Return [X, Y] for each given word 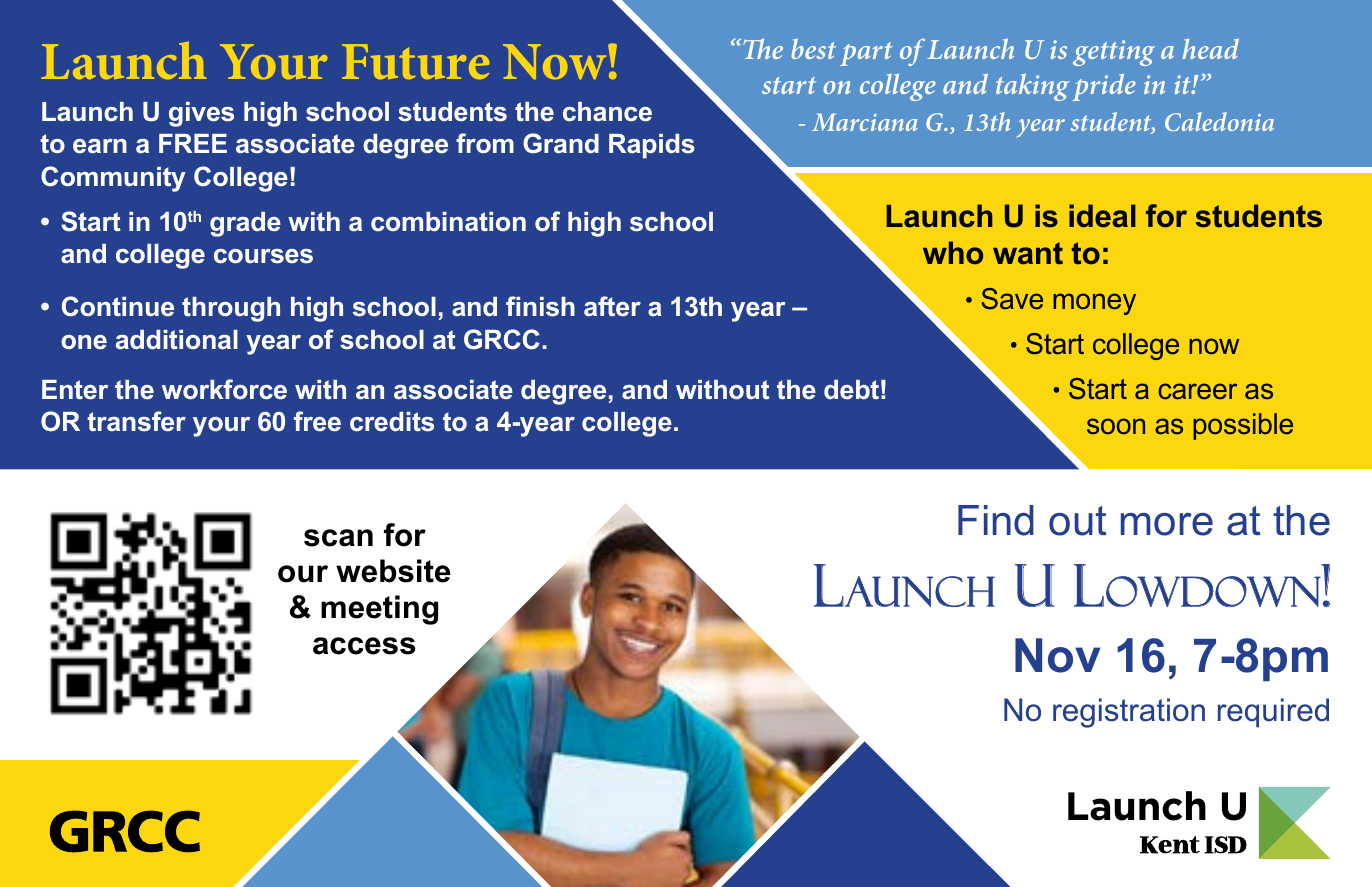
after [612, 306]
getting [1114, 53]
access [364, 646]
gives [201, 114]
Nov [1057, 655]
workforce [224, 389]
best [813, 49]
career [1197, 391]
